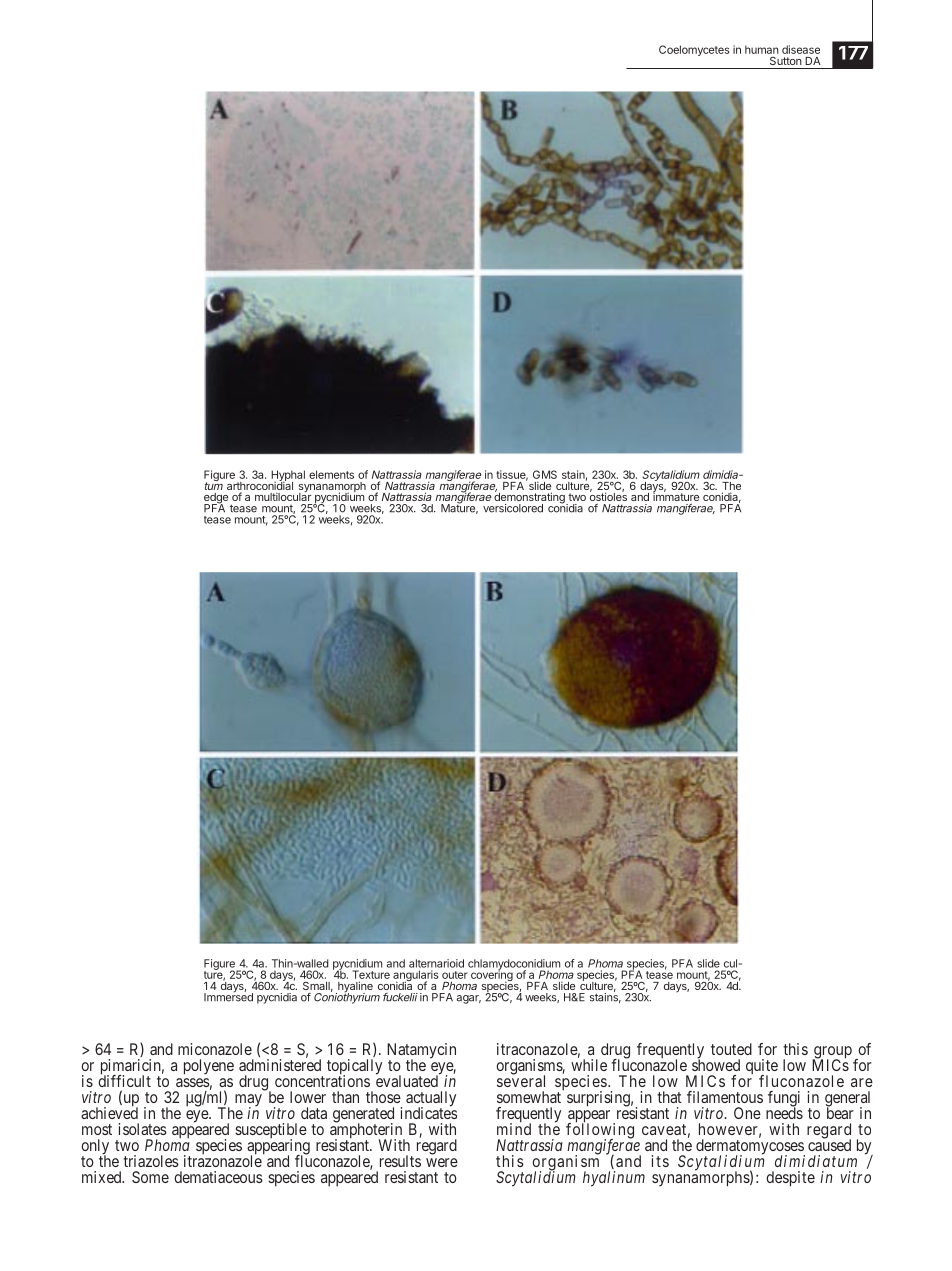  What do you see at coordinates (455, 975) in the document?
I see `outer` at bounding box center [455, 975].
